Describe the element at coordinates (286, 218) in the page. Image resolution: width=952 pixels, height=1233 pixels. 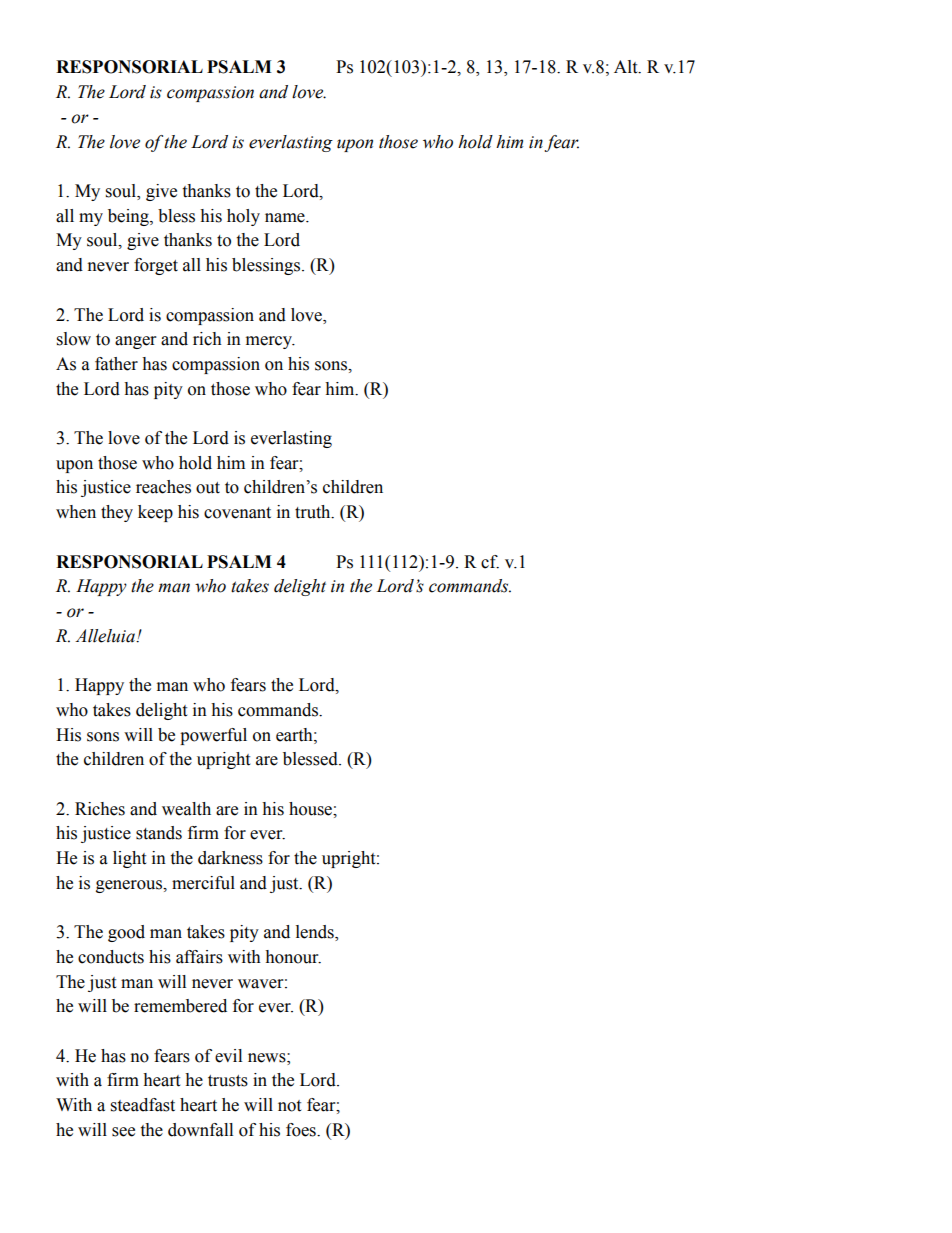
I see `name` at that location.
